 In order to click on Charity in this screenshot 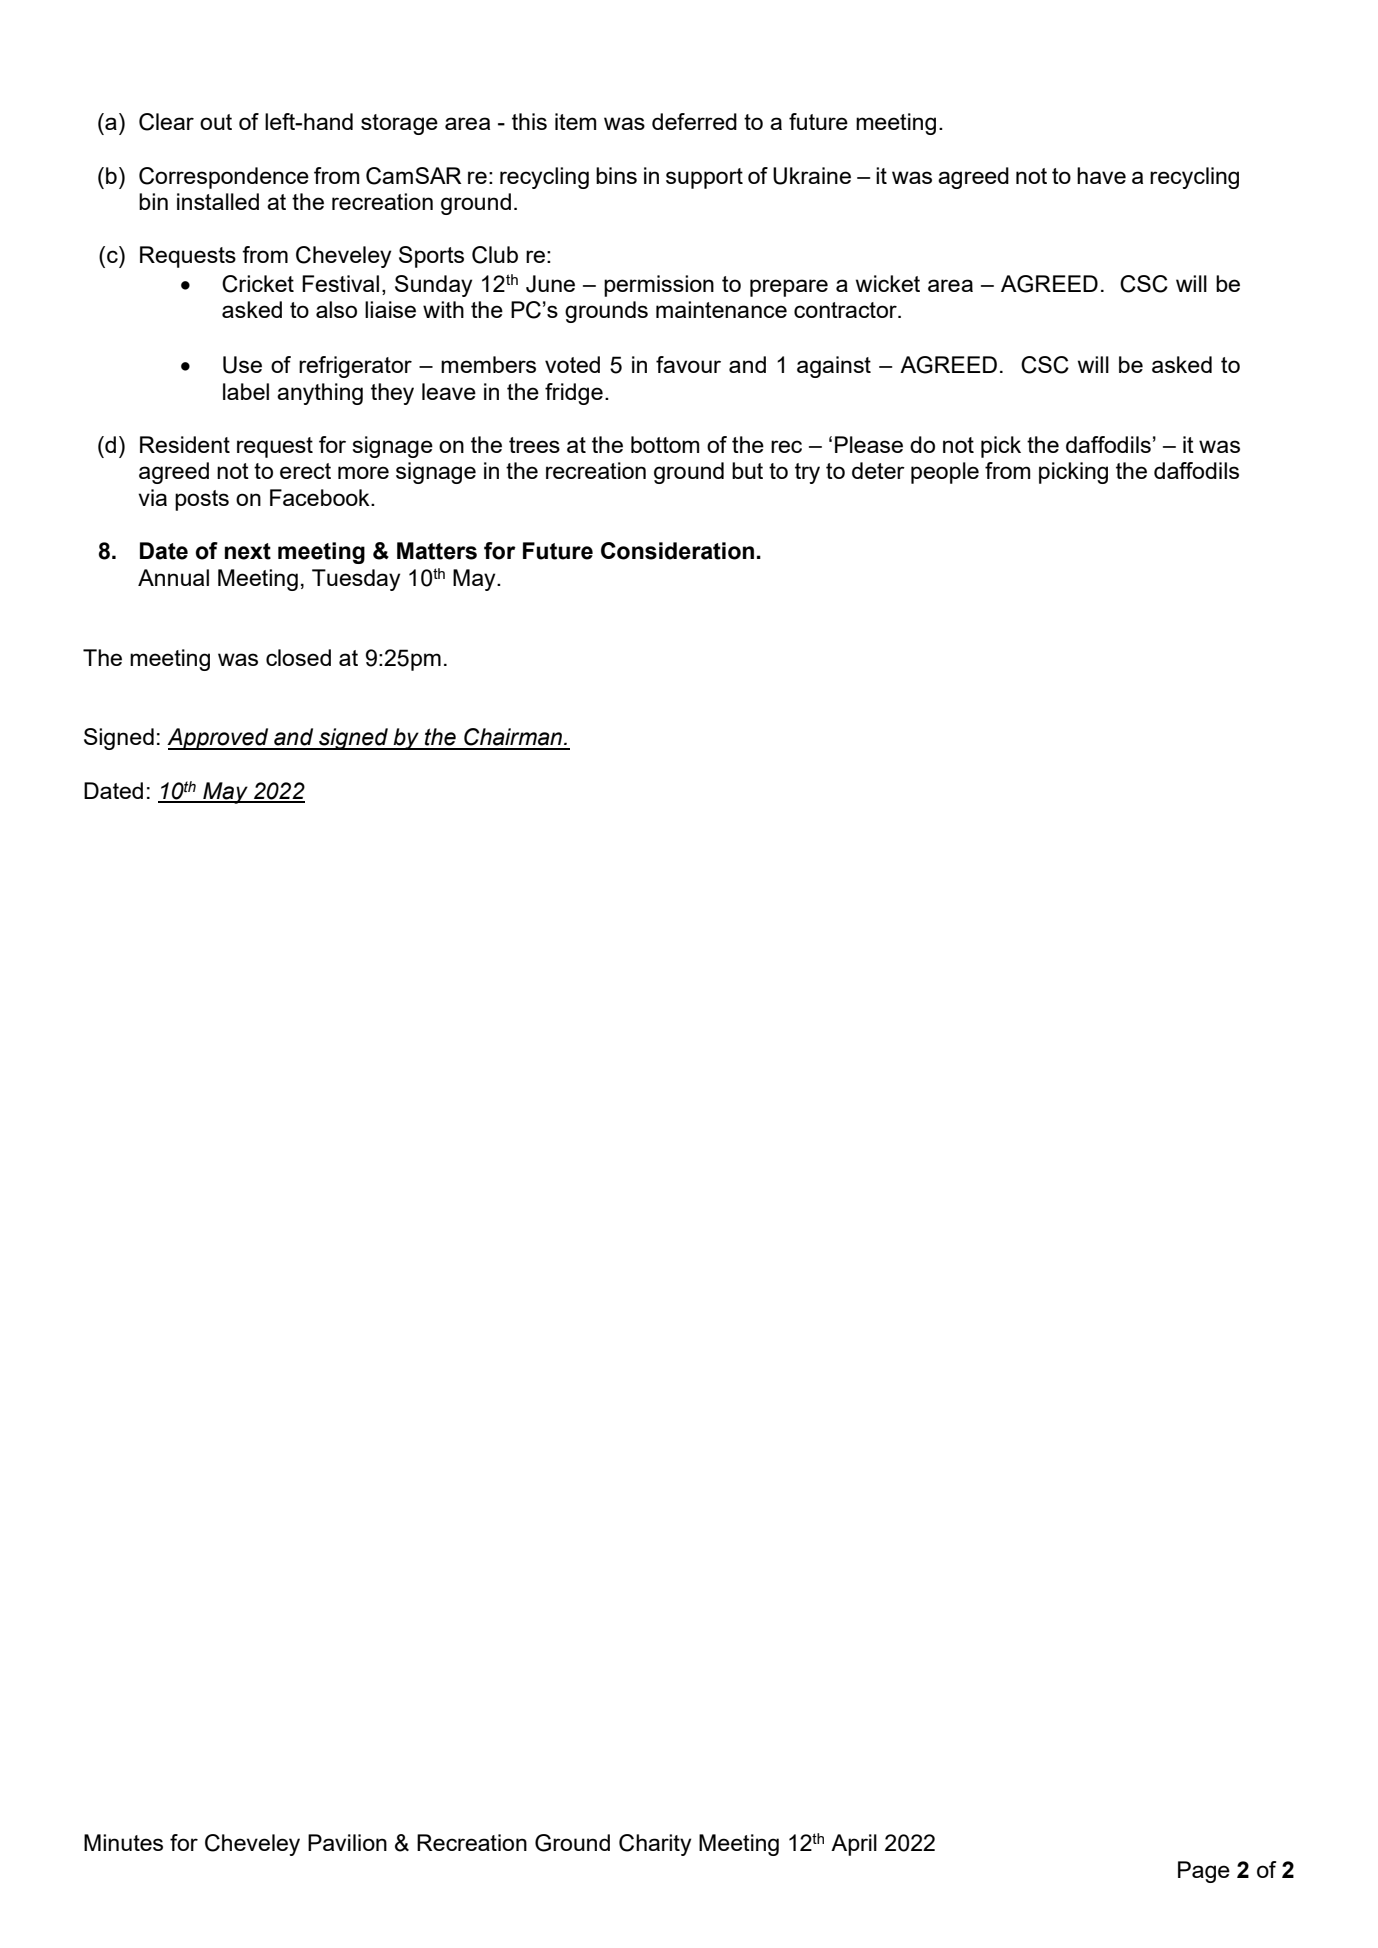, I will do `click(655, 1845)`.
